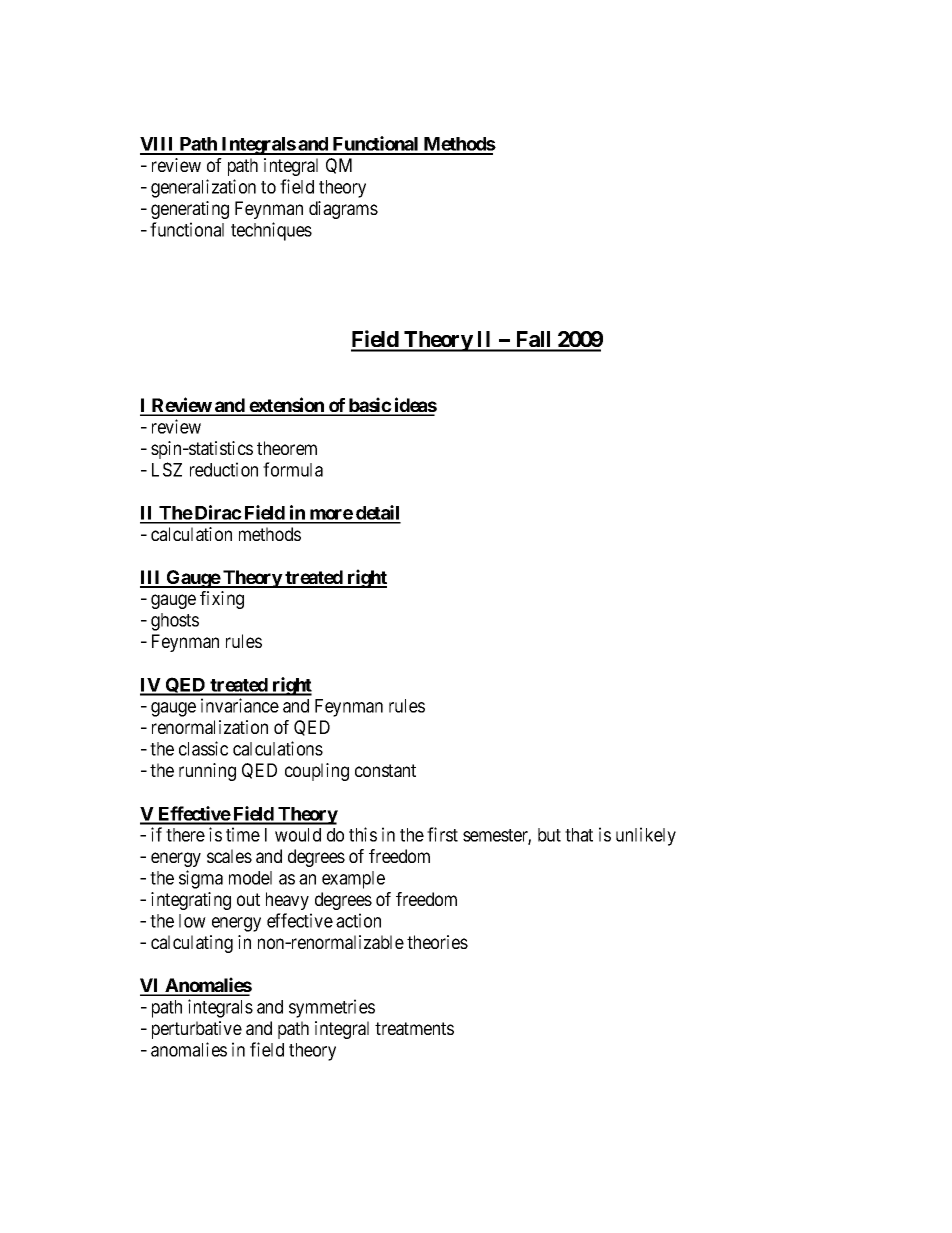 The image size is (952, 1233). Describe the element at coordinates (197, 1030) in the screenshot. I see `perturbative` at that location.
